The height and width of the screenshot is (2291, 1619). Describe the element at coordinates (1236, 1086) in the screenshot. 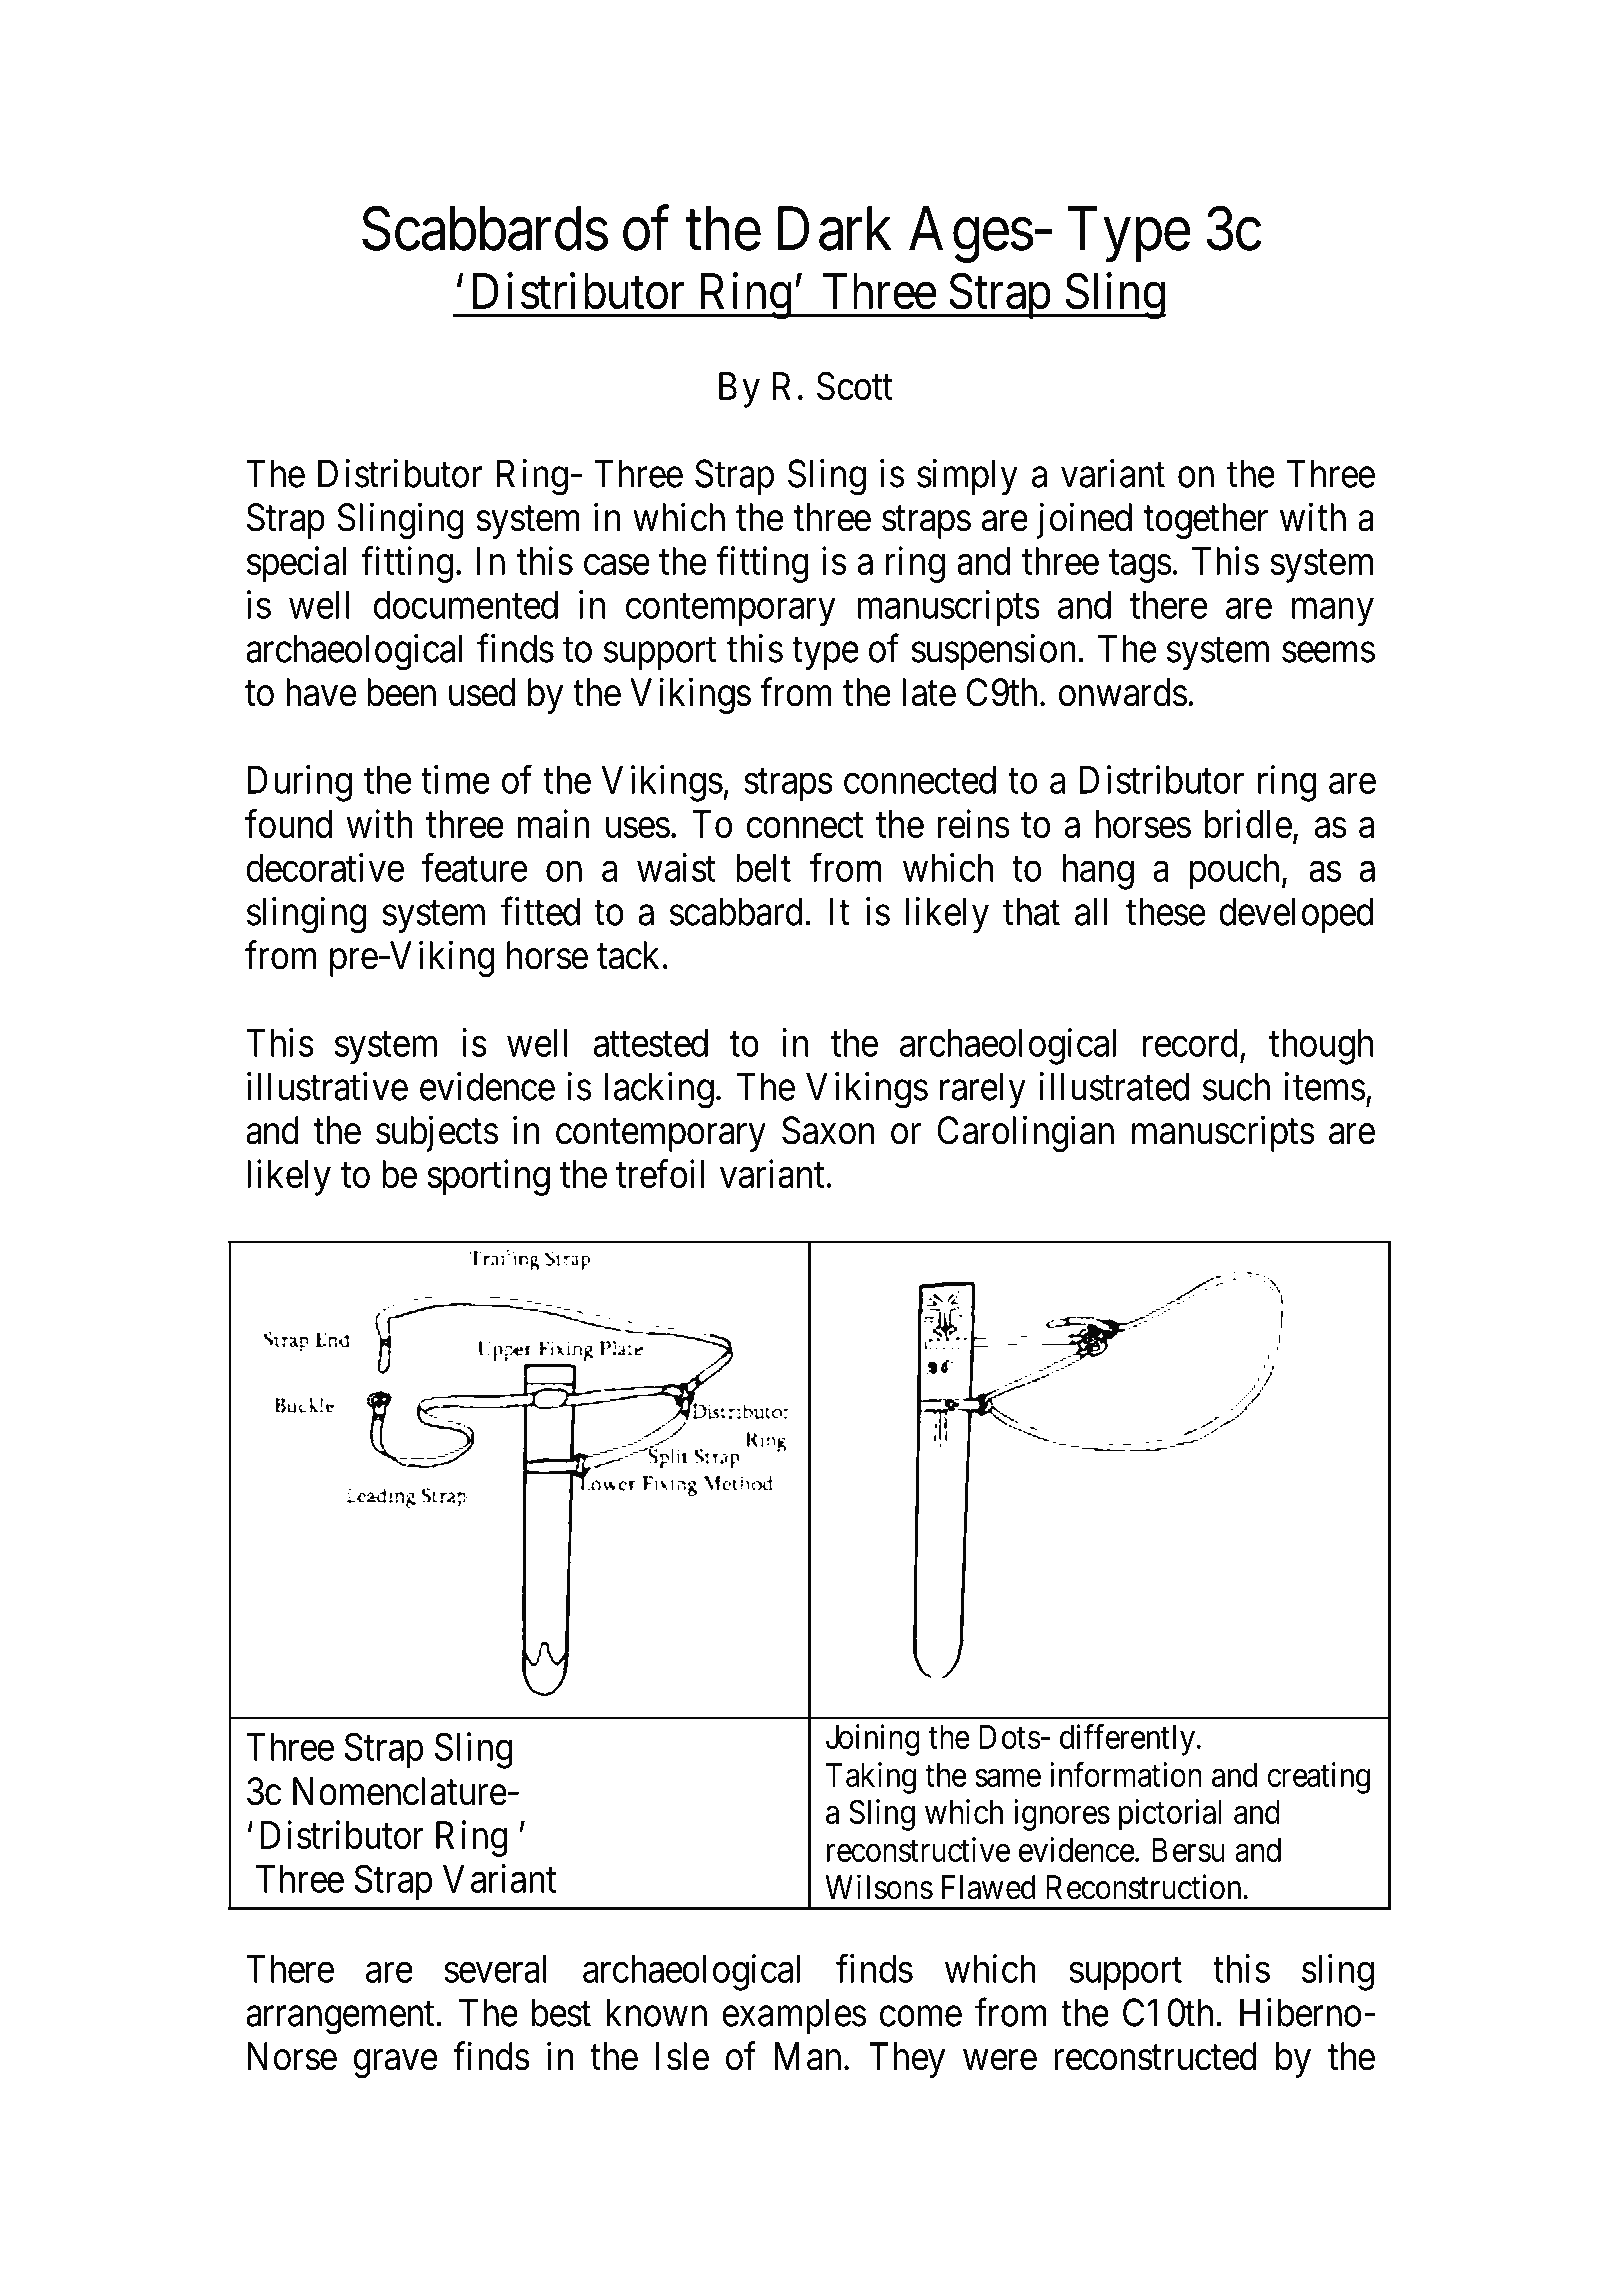

I see `such` at that location.
